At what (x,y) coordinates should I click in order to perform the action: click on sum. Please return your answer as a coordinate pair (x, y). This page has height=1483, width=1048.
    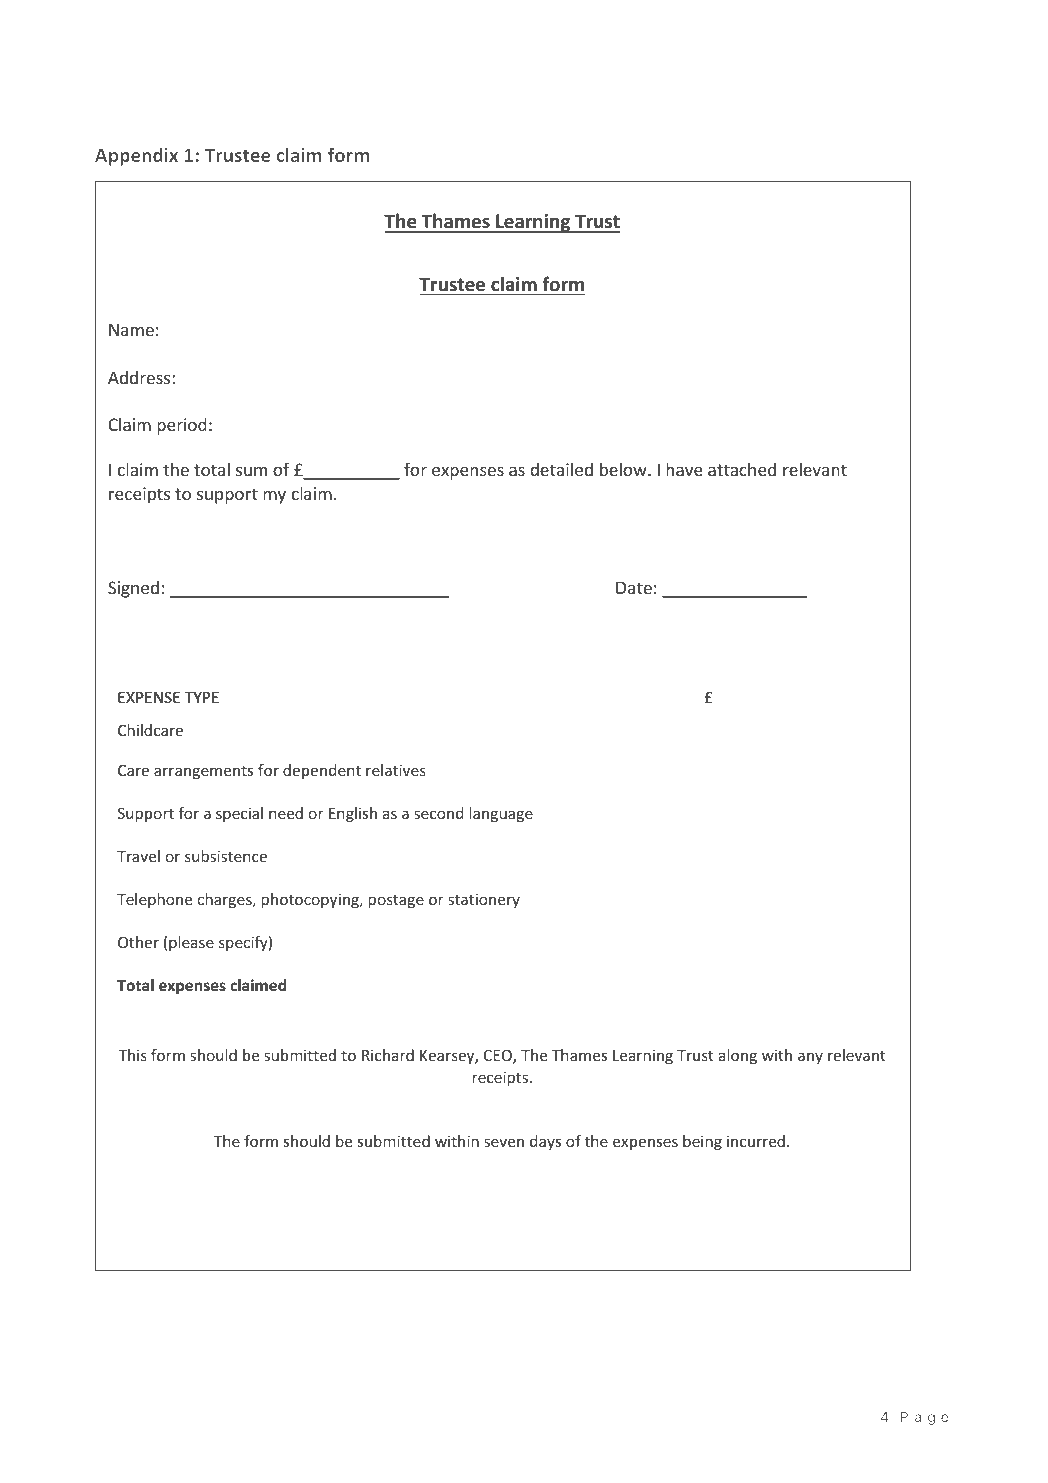
    Looking at the image, I should click on (251, 471).
